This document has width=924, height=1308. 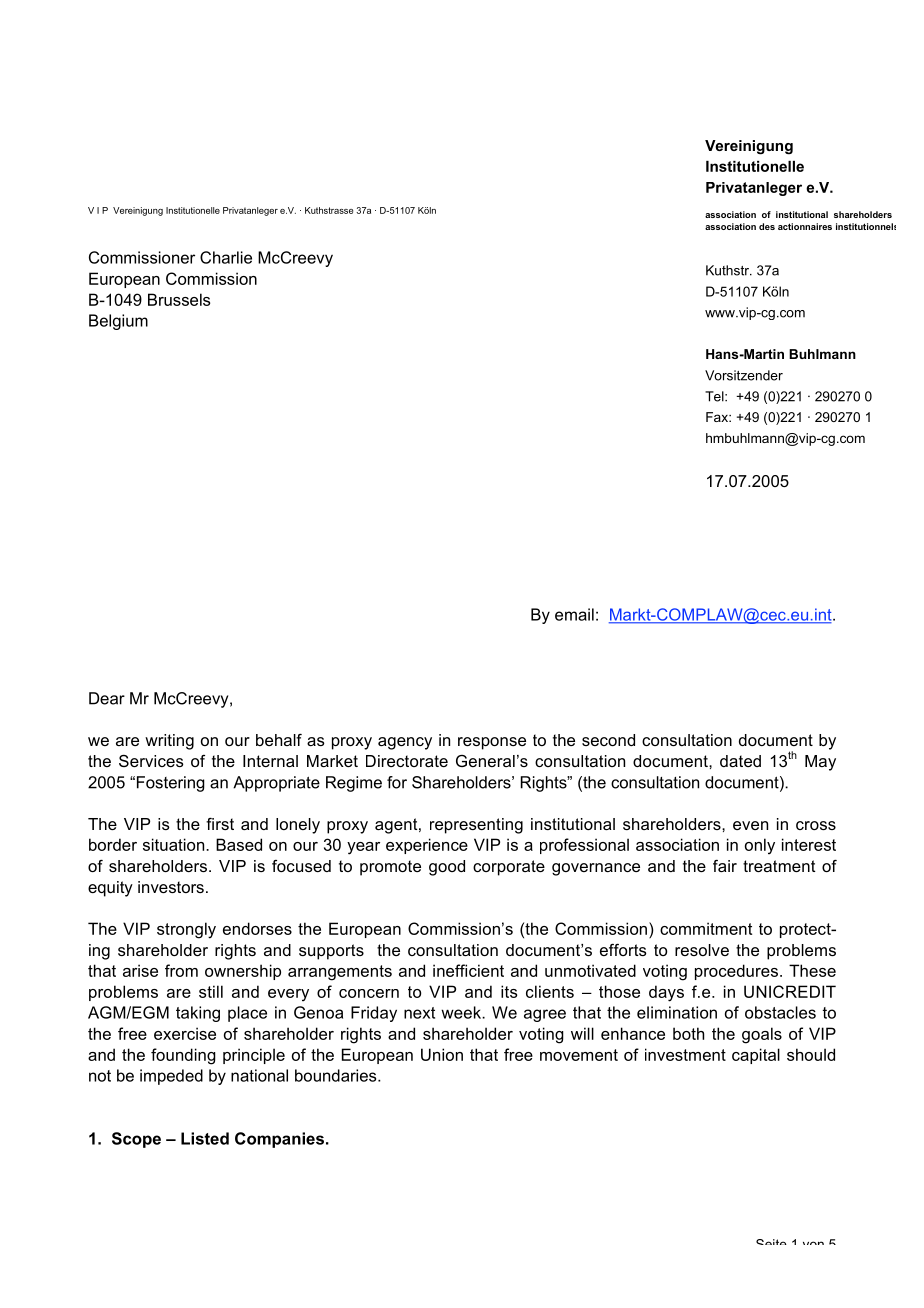 I want to click on response, so click(x=492, y=743).
